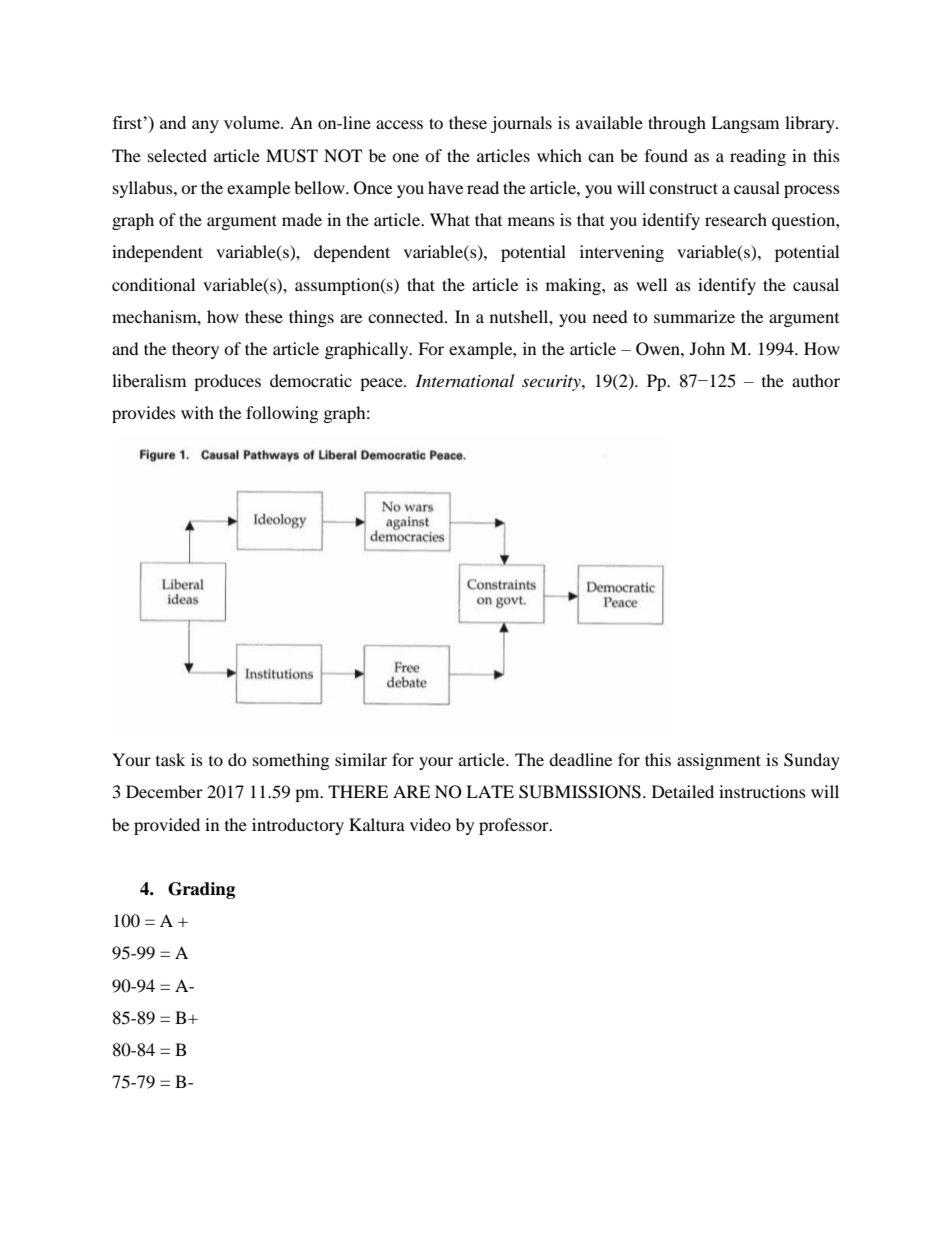  Describe the element at coordinates (170, 759) in the page. I see `task` at that location.
